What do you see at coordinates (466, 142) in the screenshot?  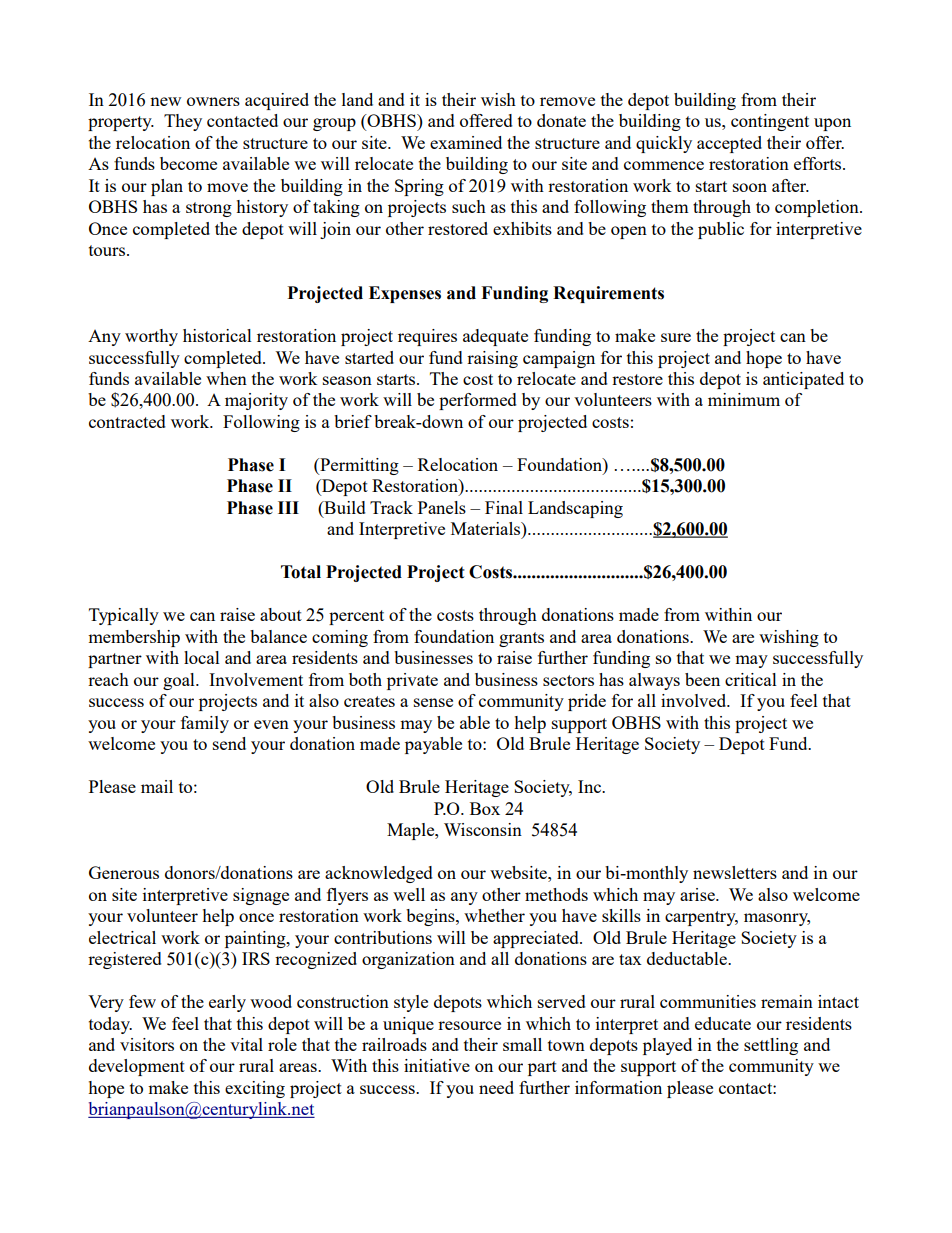 I see `examined` at bounding box center [466, 142].
